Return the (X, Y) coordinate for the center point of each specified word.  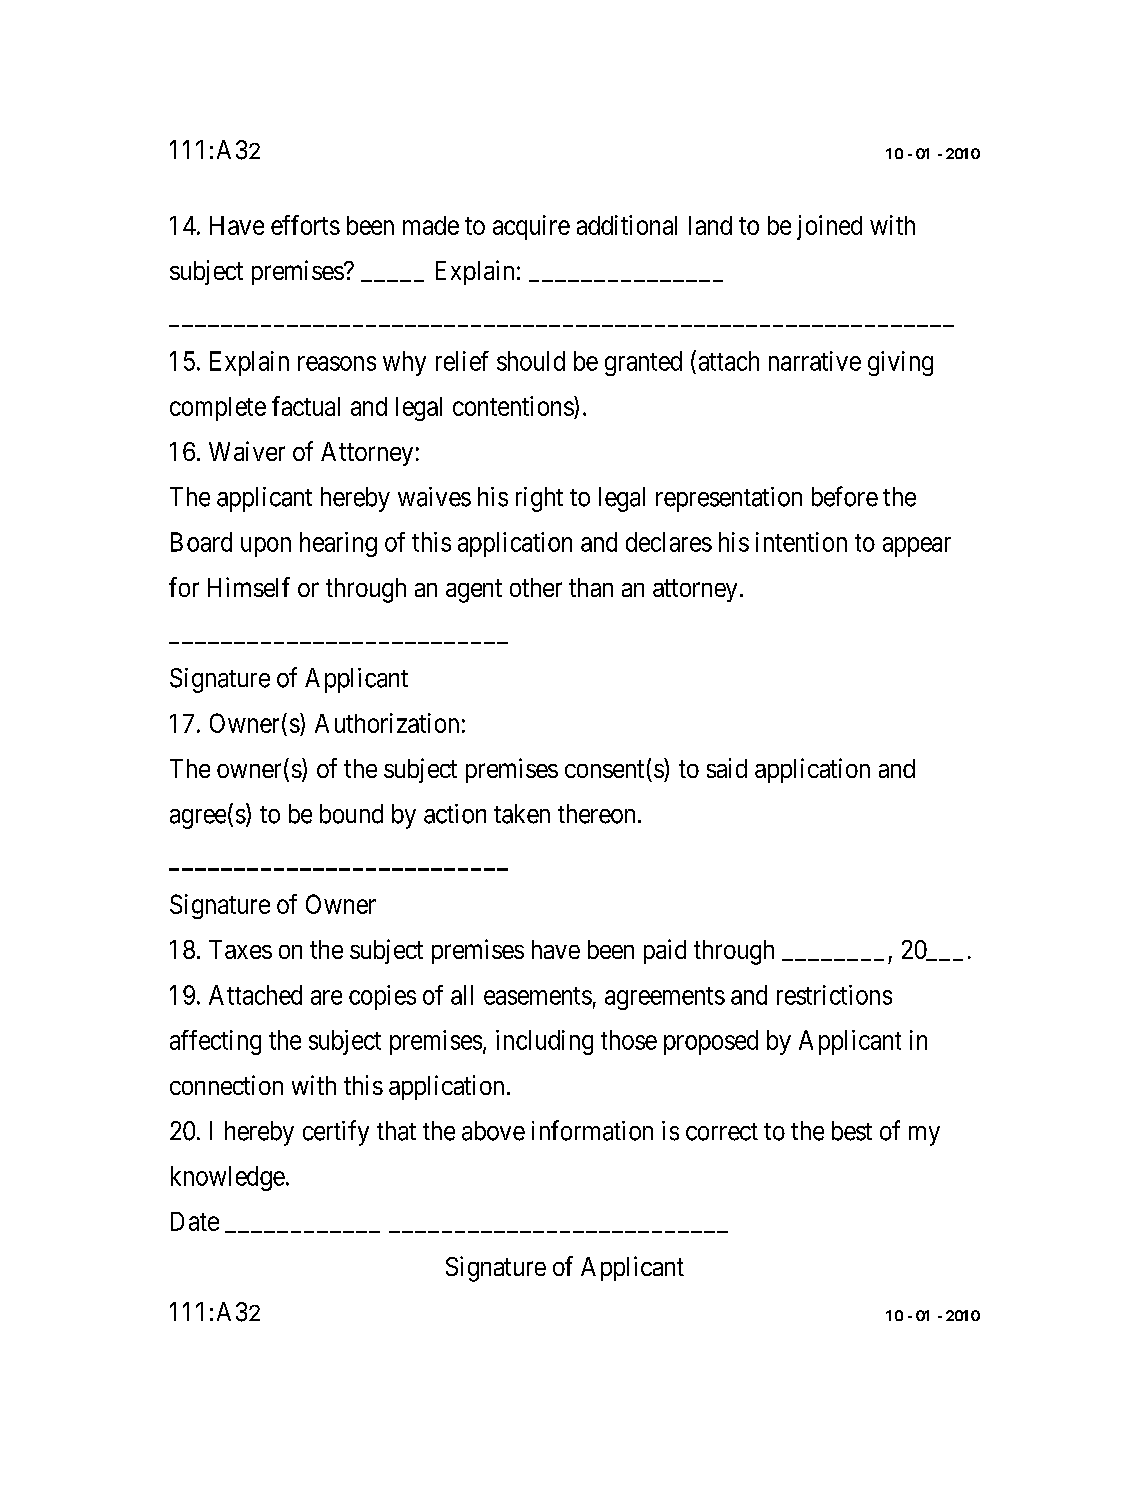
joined (829, 227)
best (852, 1131)
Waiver (247, 451)
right (539, 499)
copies (382, 997)
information (592, 1130)
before (845, 496)
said (727, 768)
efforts (305, 225)
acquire (531, 227)
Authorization (387, 723)
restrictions (834, 995)
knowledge (228, 1178)
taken (522, 814)
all (462, 995)
